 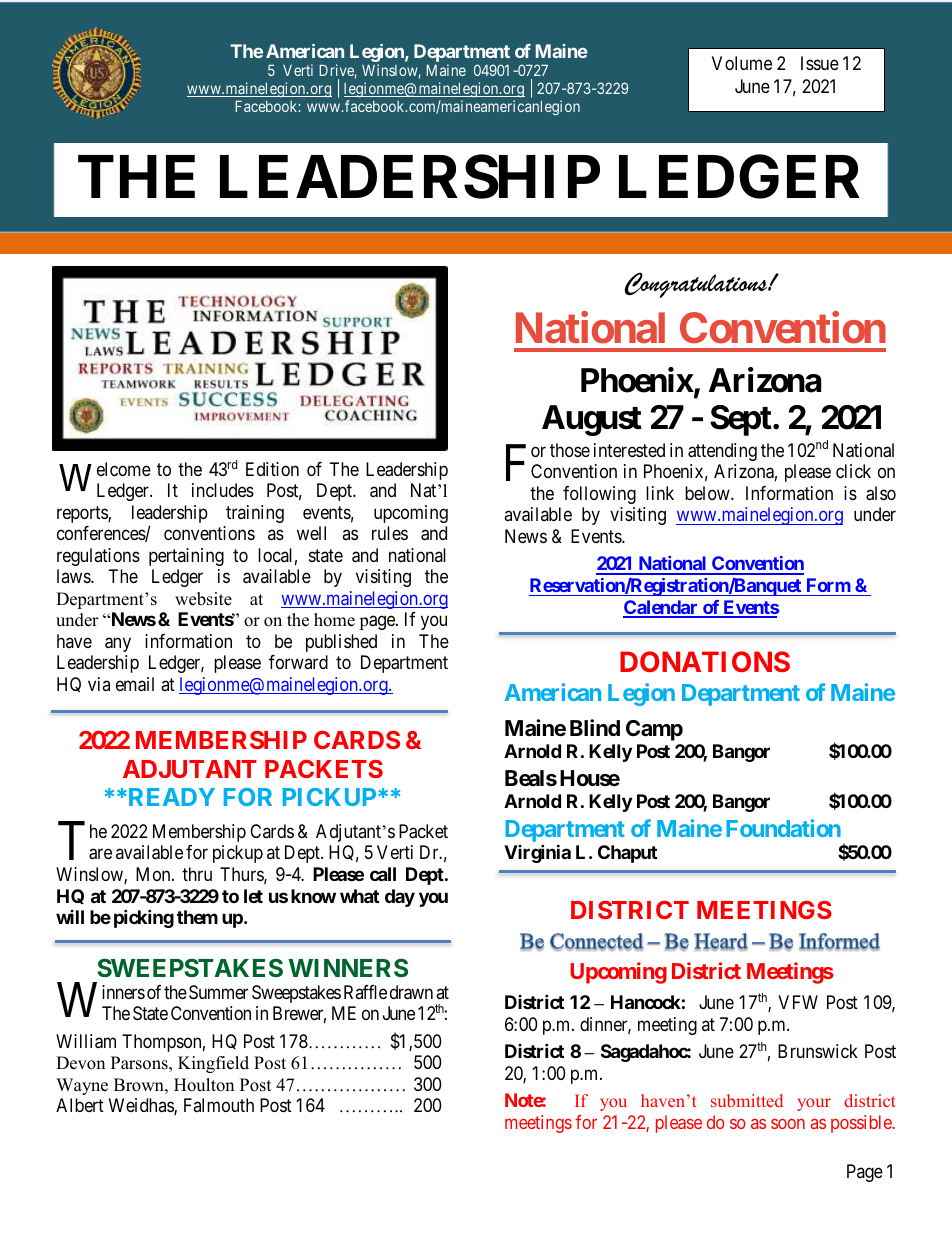 I want to click on READY, so click(x=170, y=797).
